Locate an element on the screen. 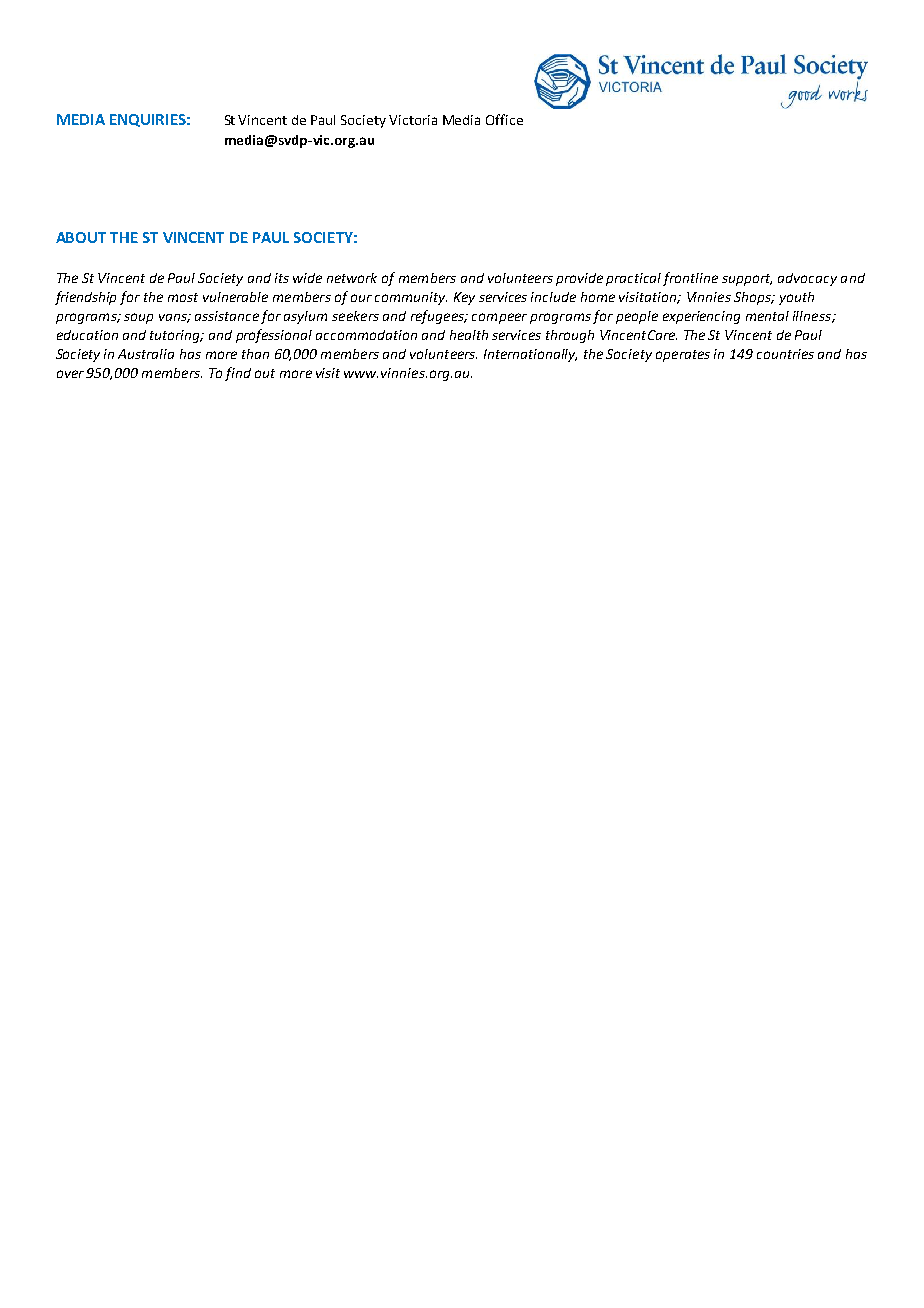 The height and width of the screenshot is (1308, 924). wide is located at coordinates (307, 278).
